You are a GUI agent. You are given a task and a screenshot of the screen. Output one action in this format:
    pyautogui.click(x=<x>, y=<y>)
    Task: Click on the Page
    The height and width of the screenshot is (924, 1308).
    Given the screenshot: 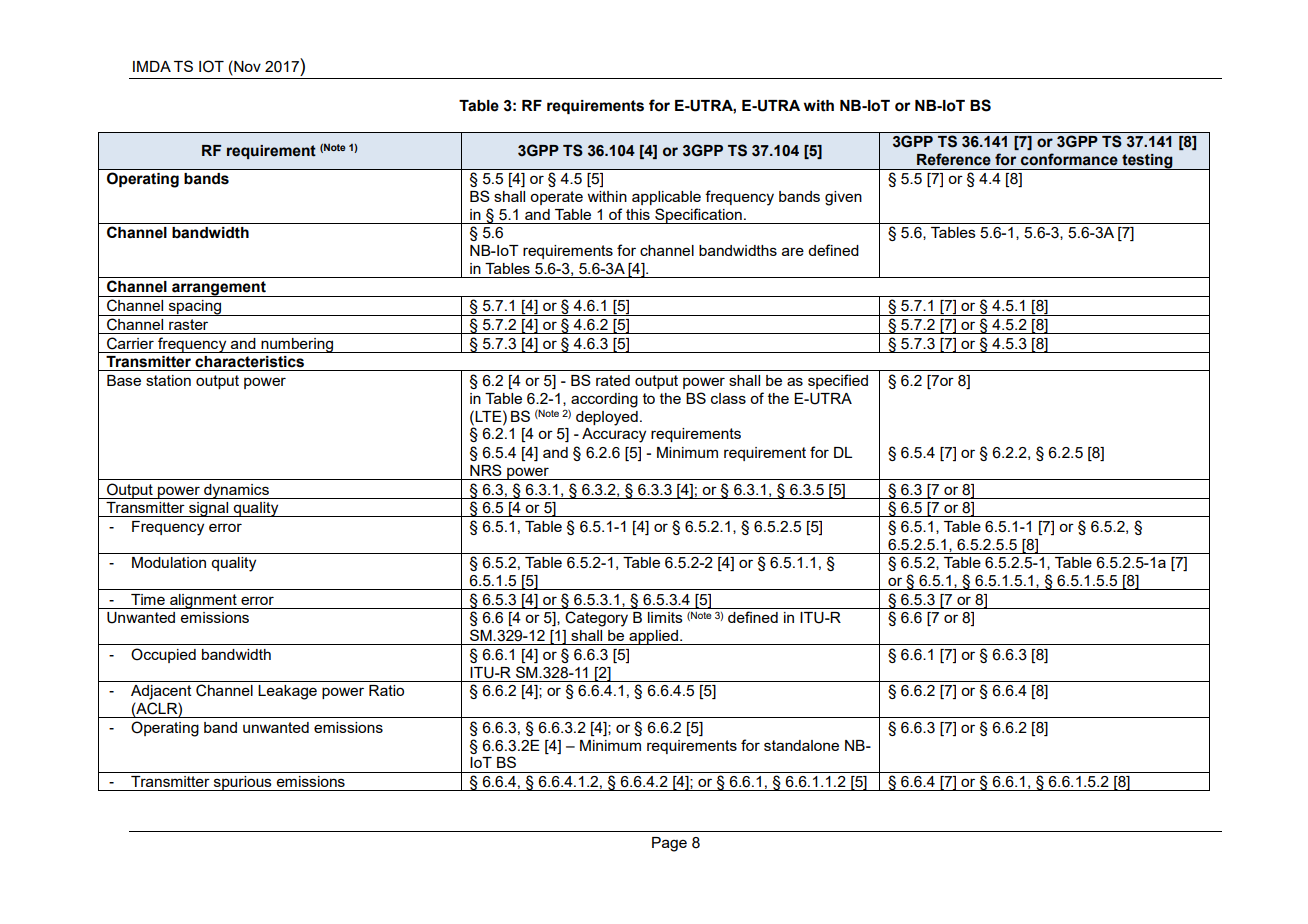 What is the action you would take?
    pyautogui.click(x=669, y=844)
